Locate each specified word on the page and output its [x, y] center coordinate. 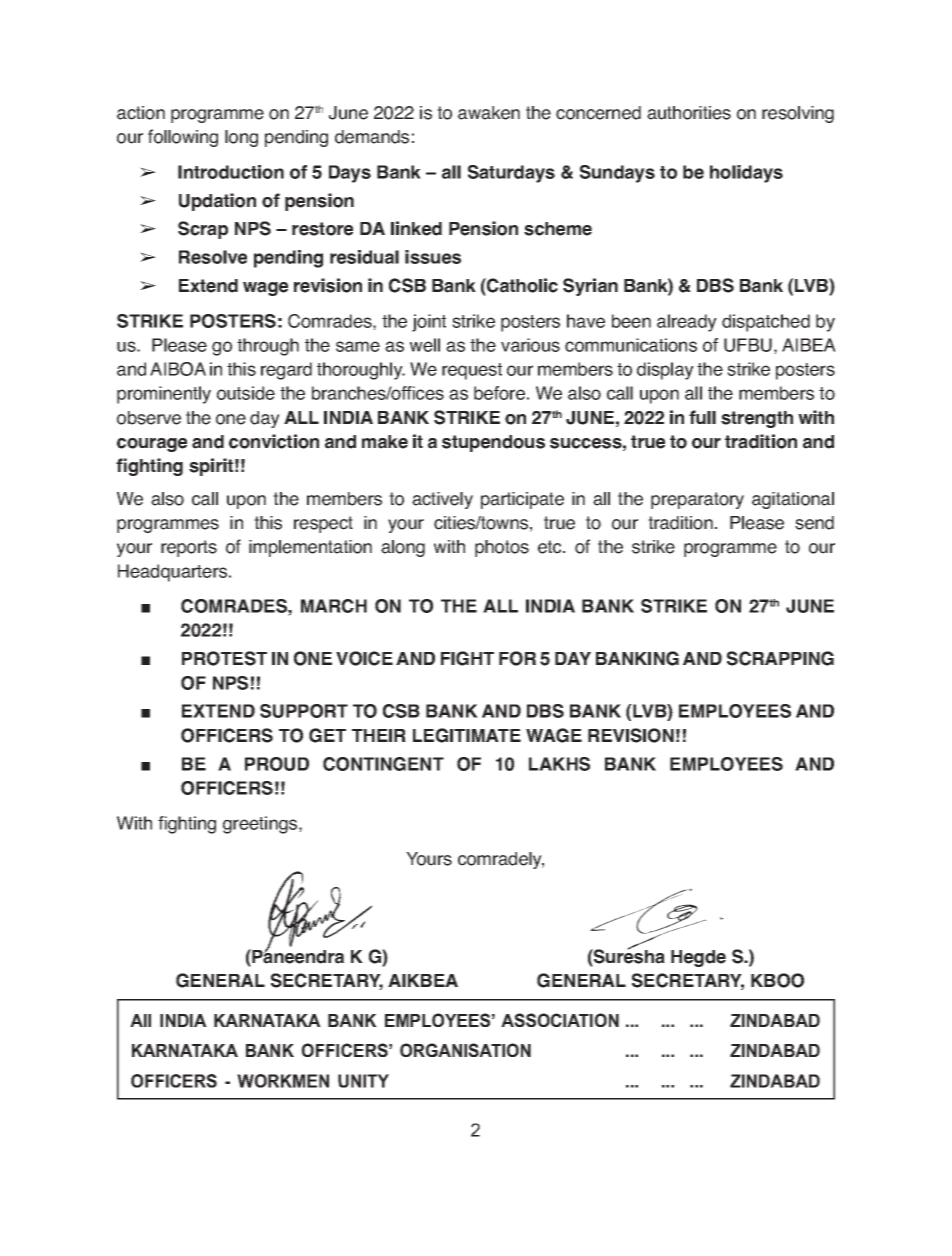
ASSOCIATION [560, 1020]
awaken [489, 113]
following [183, 138]
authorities [689, 113]
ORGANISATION [465, 1050]
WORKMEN [283, 1081]
